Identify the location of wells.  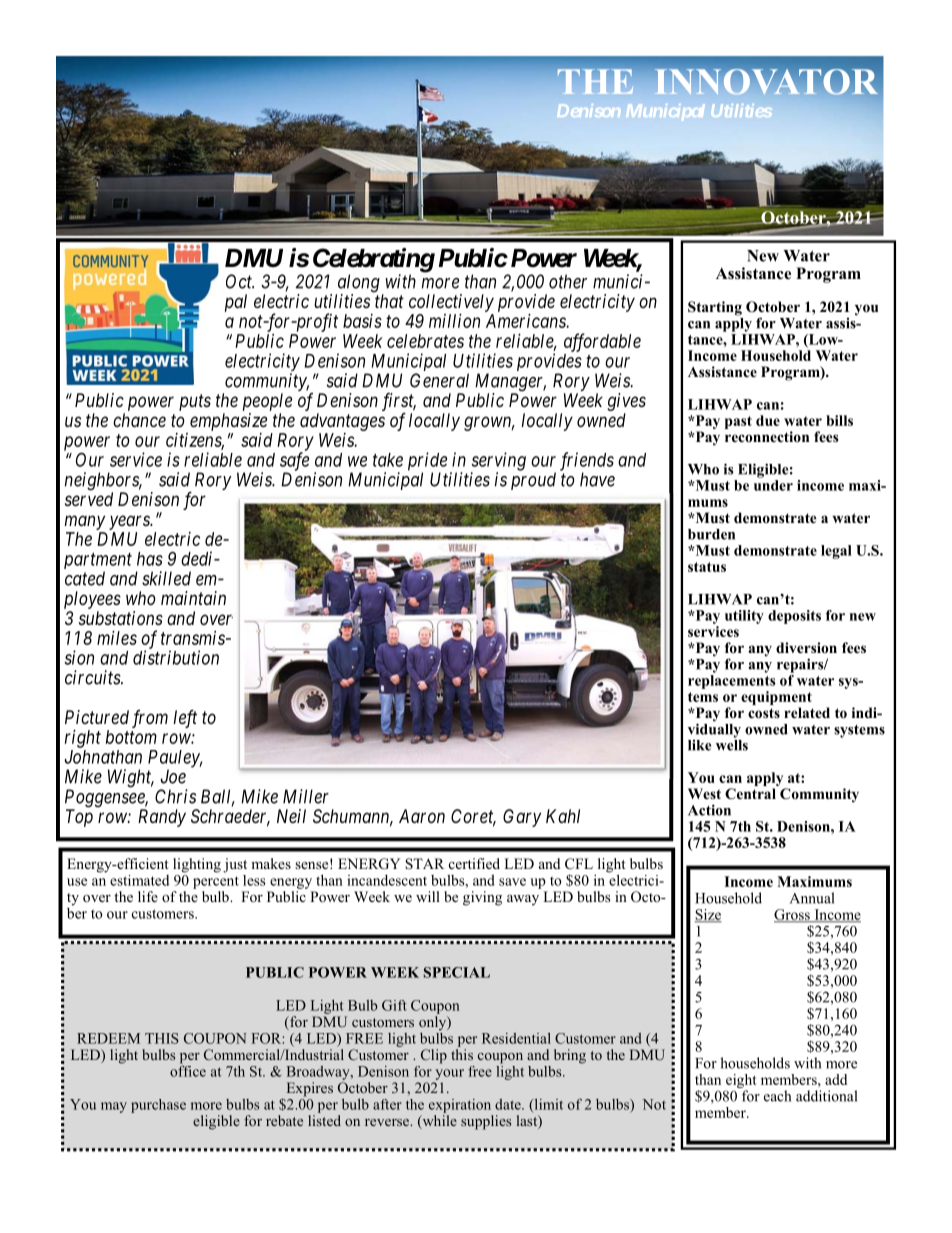
(732, 744).
